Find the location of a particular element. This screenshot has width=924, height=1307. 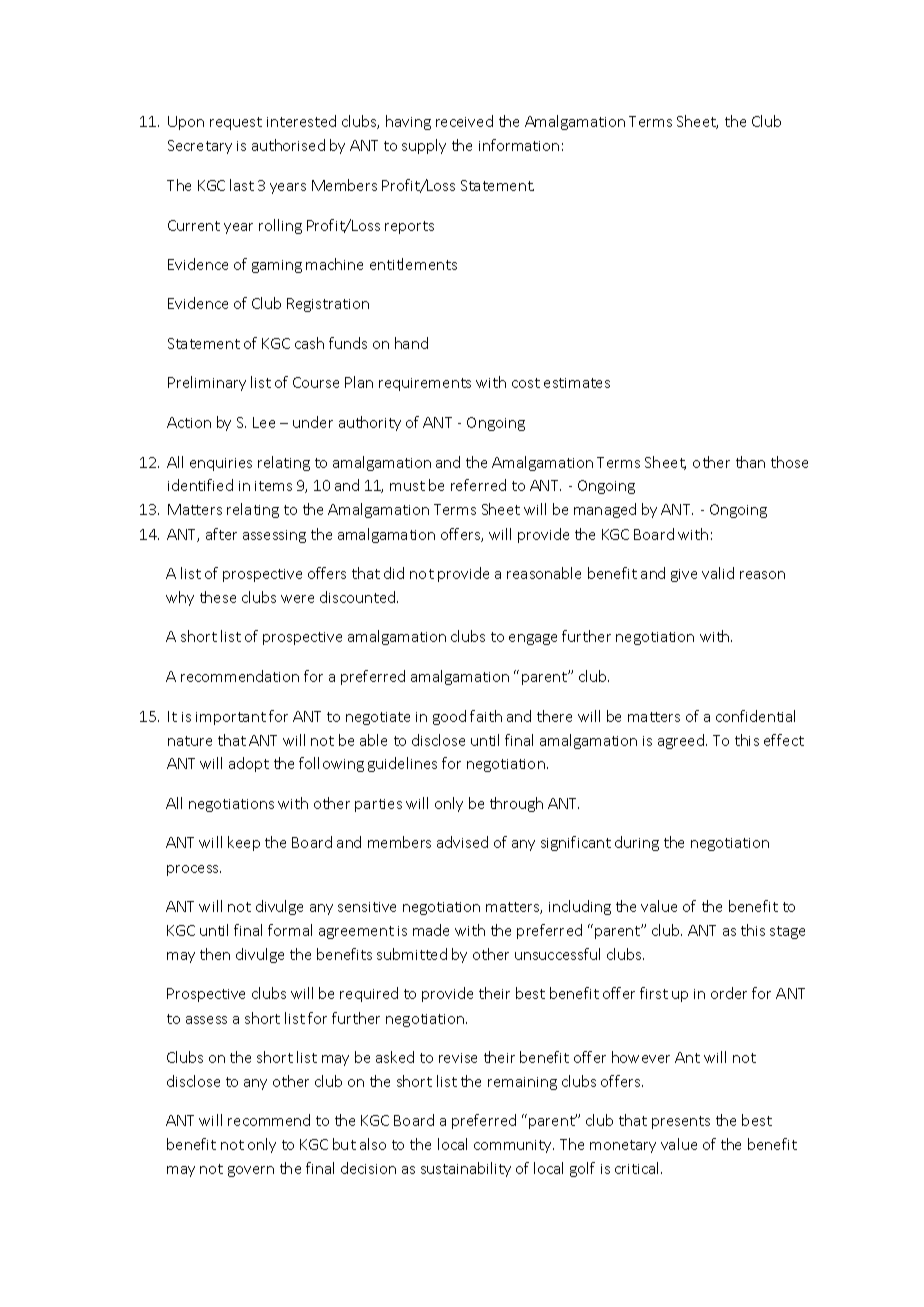

govern is located at coordinates (251, 1171).
